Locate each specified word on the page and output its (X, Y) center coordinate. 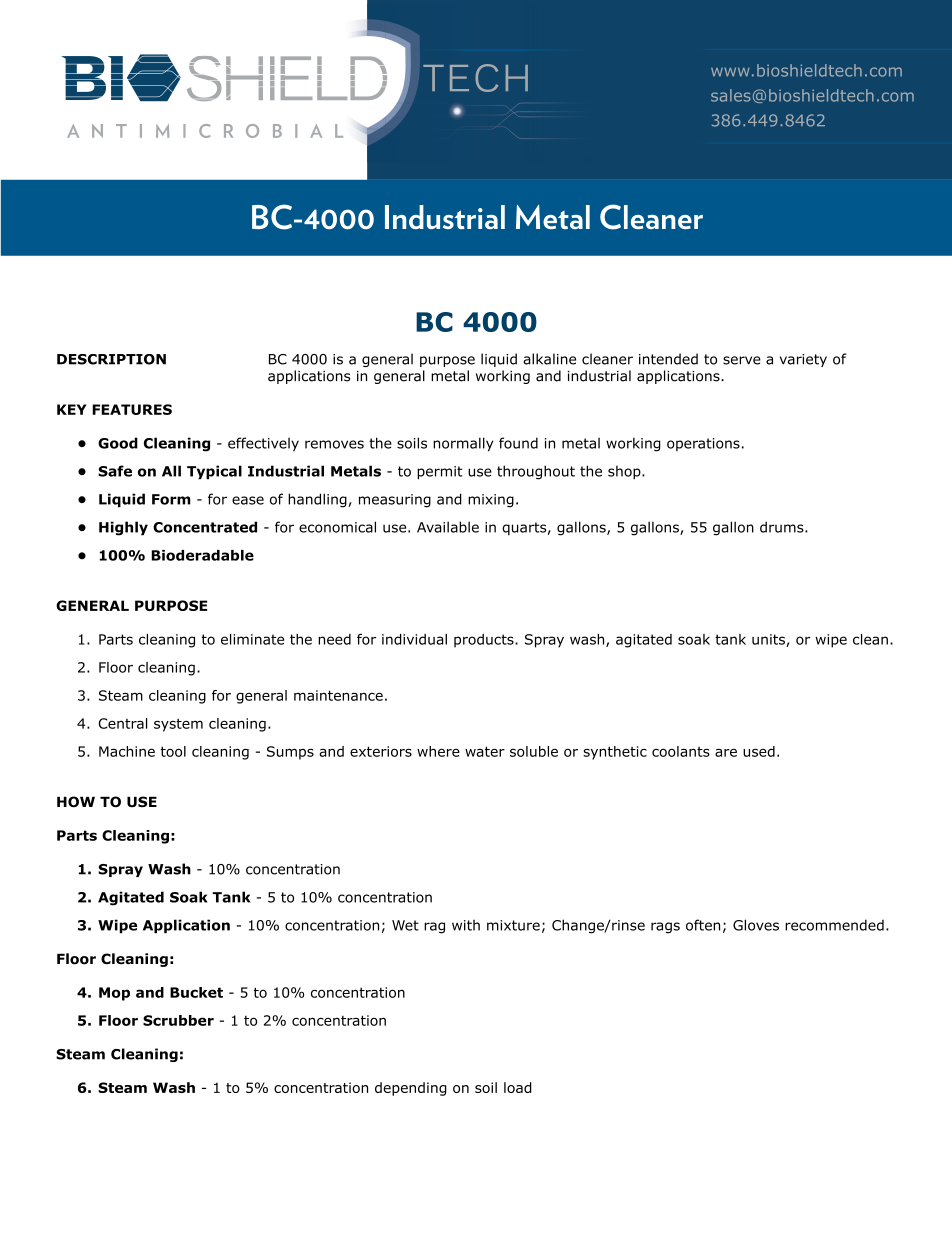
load (518, 1087)
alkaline (549, 359)
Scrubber (178, 1020)
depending (411, 1089)
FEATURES (132, 409)
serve (742, 360)
